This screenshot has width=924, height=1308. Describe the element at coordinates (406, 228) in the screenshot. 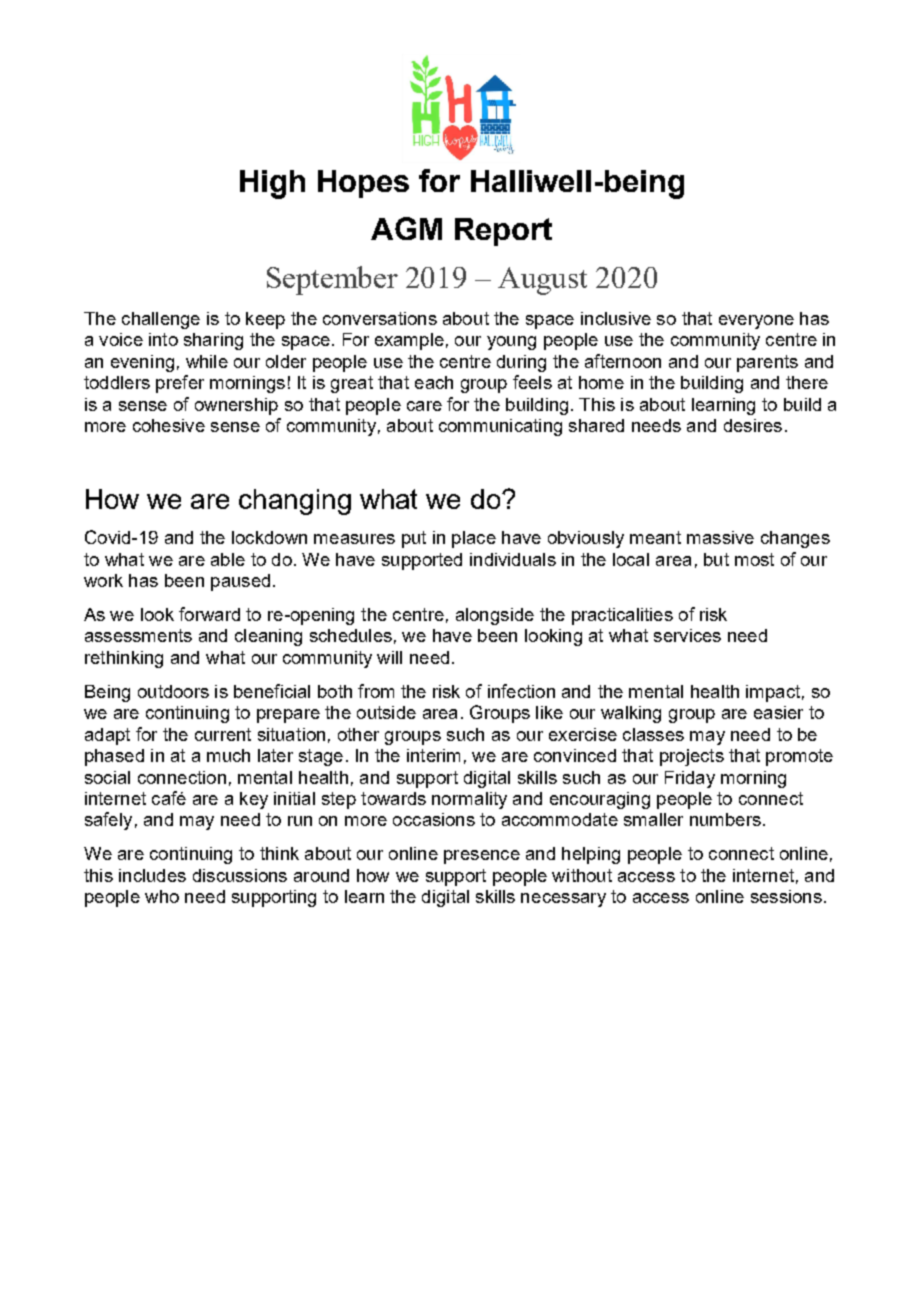

I see `AGM` at that location.
